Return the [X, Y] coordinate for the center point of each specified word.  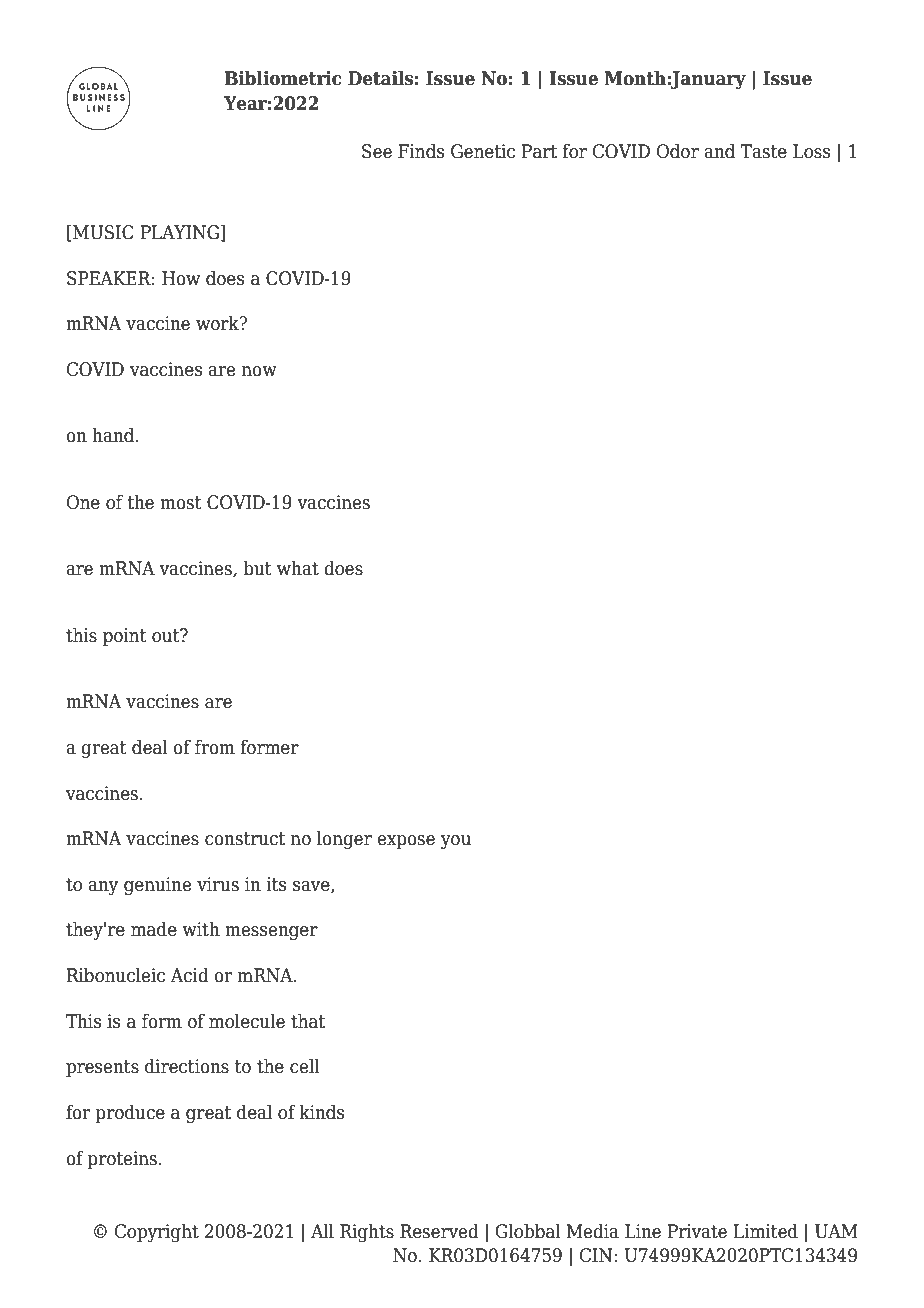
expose [406, 842]
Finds [421, 151]
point [125, 637]
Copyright [157, 1232]
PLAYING [179, 232]
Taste [763, 151]
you [456, 842]
